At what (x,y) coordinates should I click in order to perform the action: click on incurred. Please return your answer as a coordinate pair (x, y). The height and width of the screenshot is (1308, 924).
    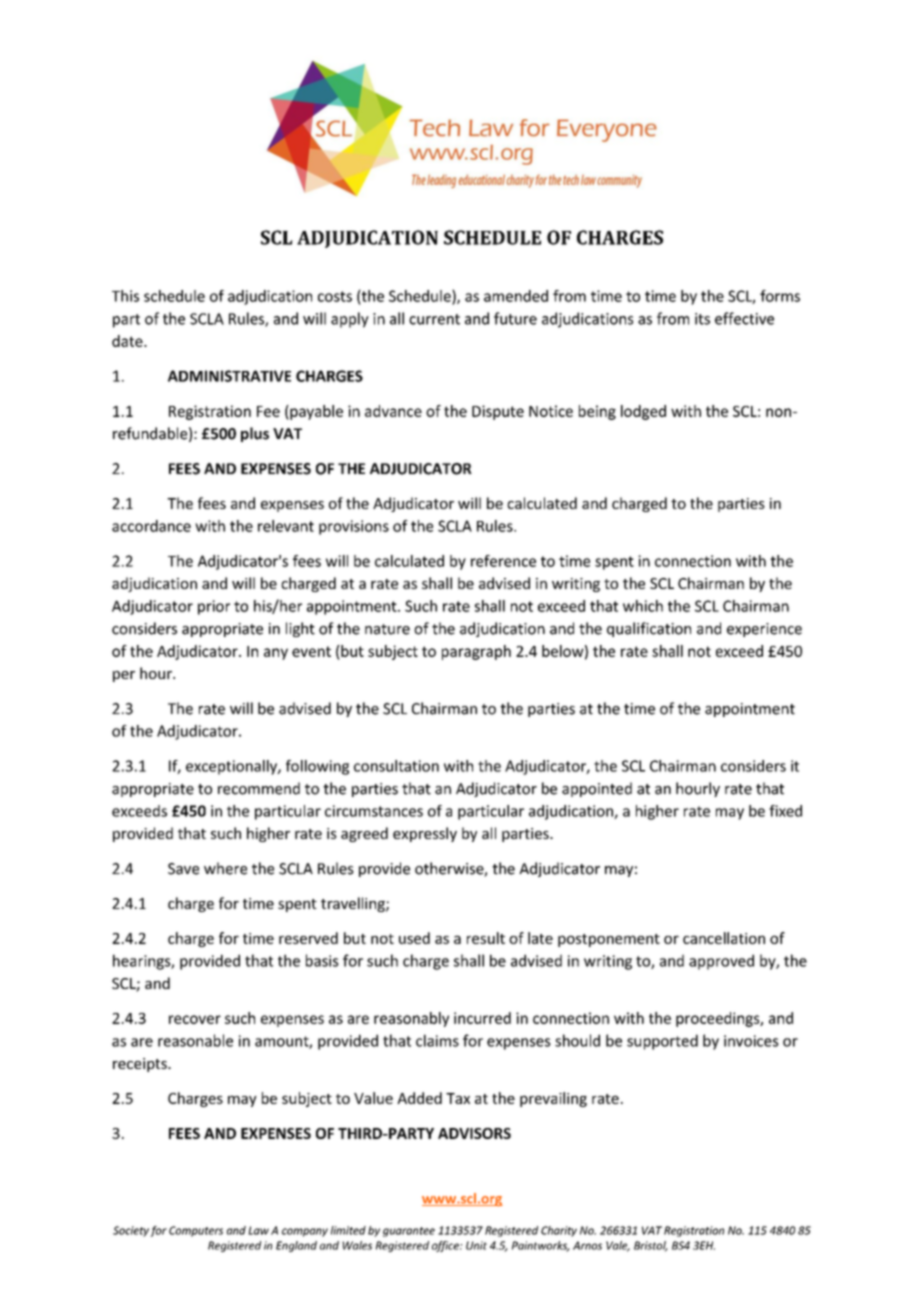
    Looking at the image, I should click on (482, 1018).
